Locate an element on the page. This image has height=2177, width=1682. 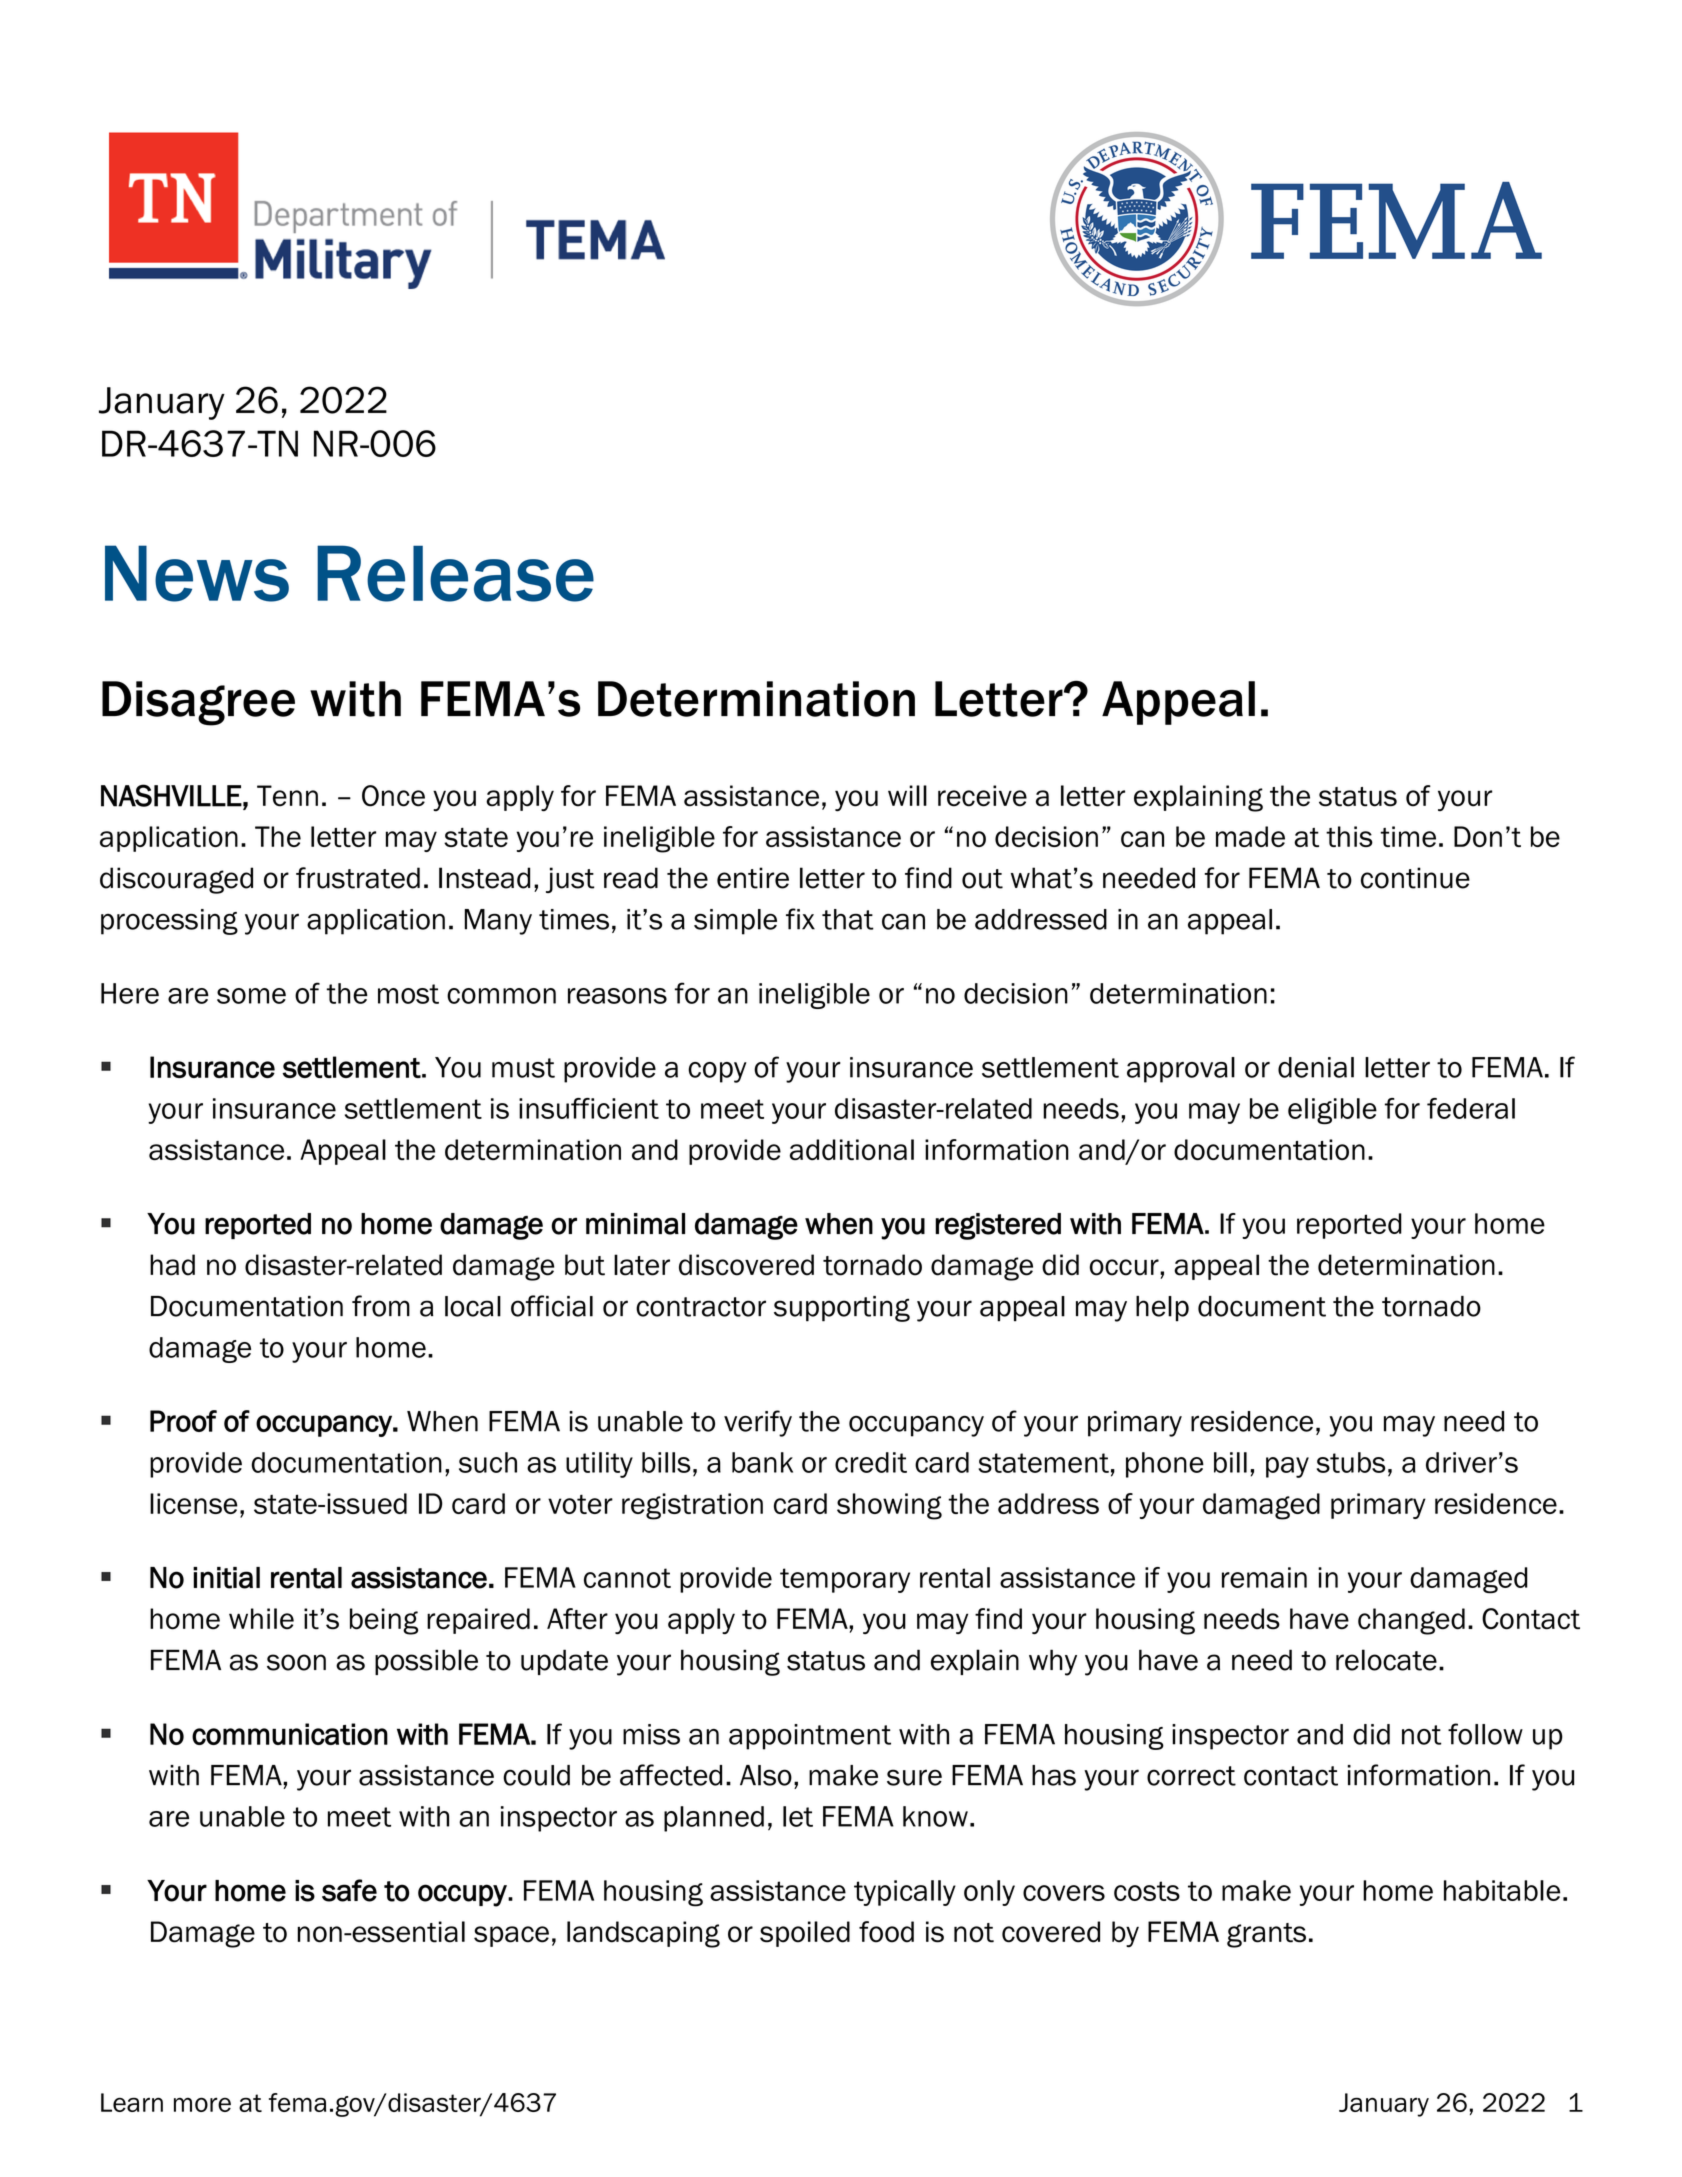
grants is located at coordinates (1266, 1935).
